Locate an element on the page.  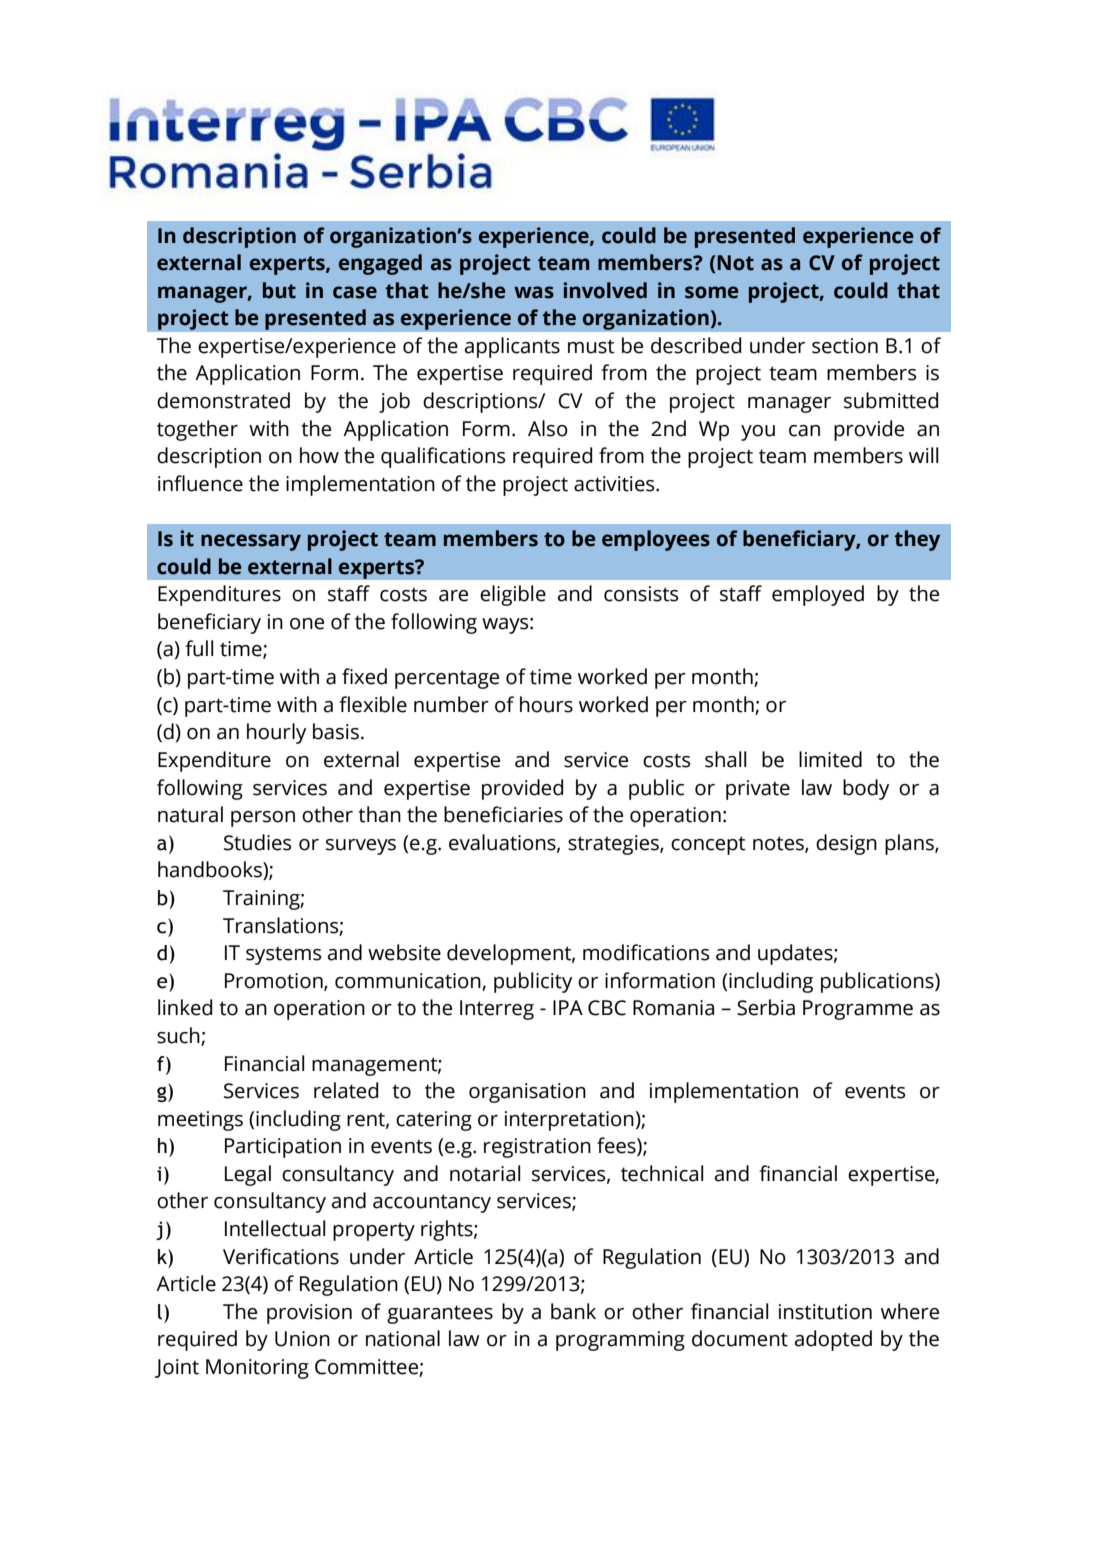
Union is located at coordinates (302, 1339).
